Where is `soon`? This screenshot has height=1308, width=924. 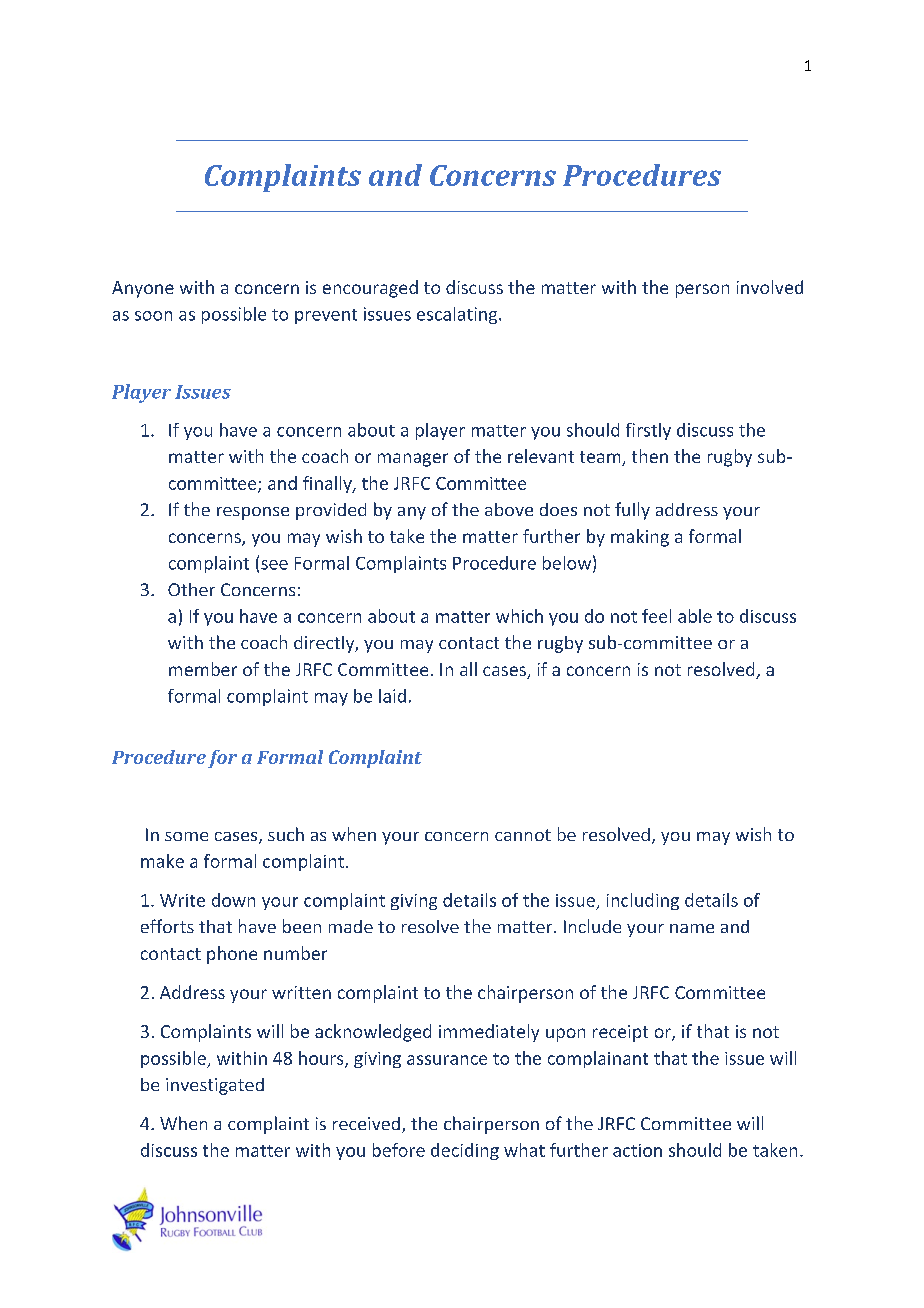
soon is located at coordinates (153, 316).
